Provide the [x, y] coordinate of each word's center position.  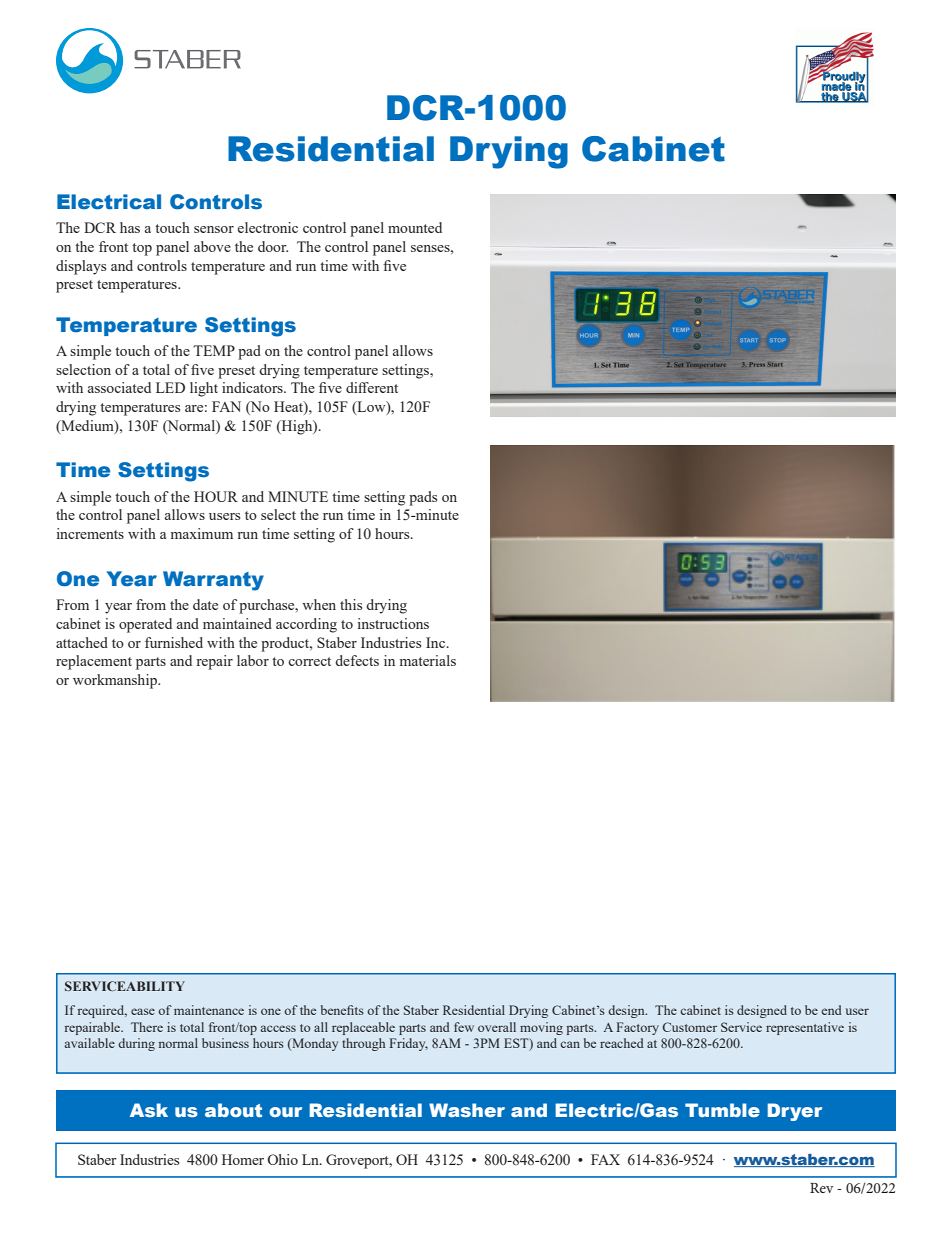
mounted [415, 227]
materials [428, 660]
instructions [393, 623]
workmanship [116, 681]
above [212, 246]
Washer [467, 1110]
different [372, 387]
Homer [243, 1159]
